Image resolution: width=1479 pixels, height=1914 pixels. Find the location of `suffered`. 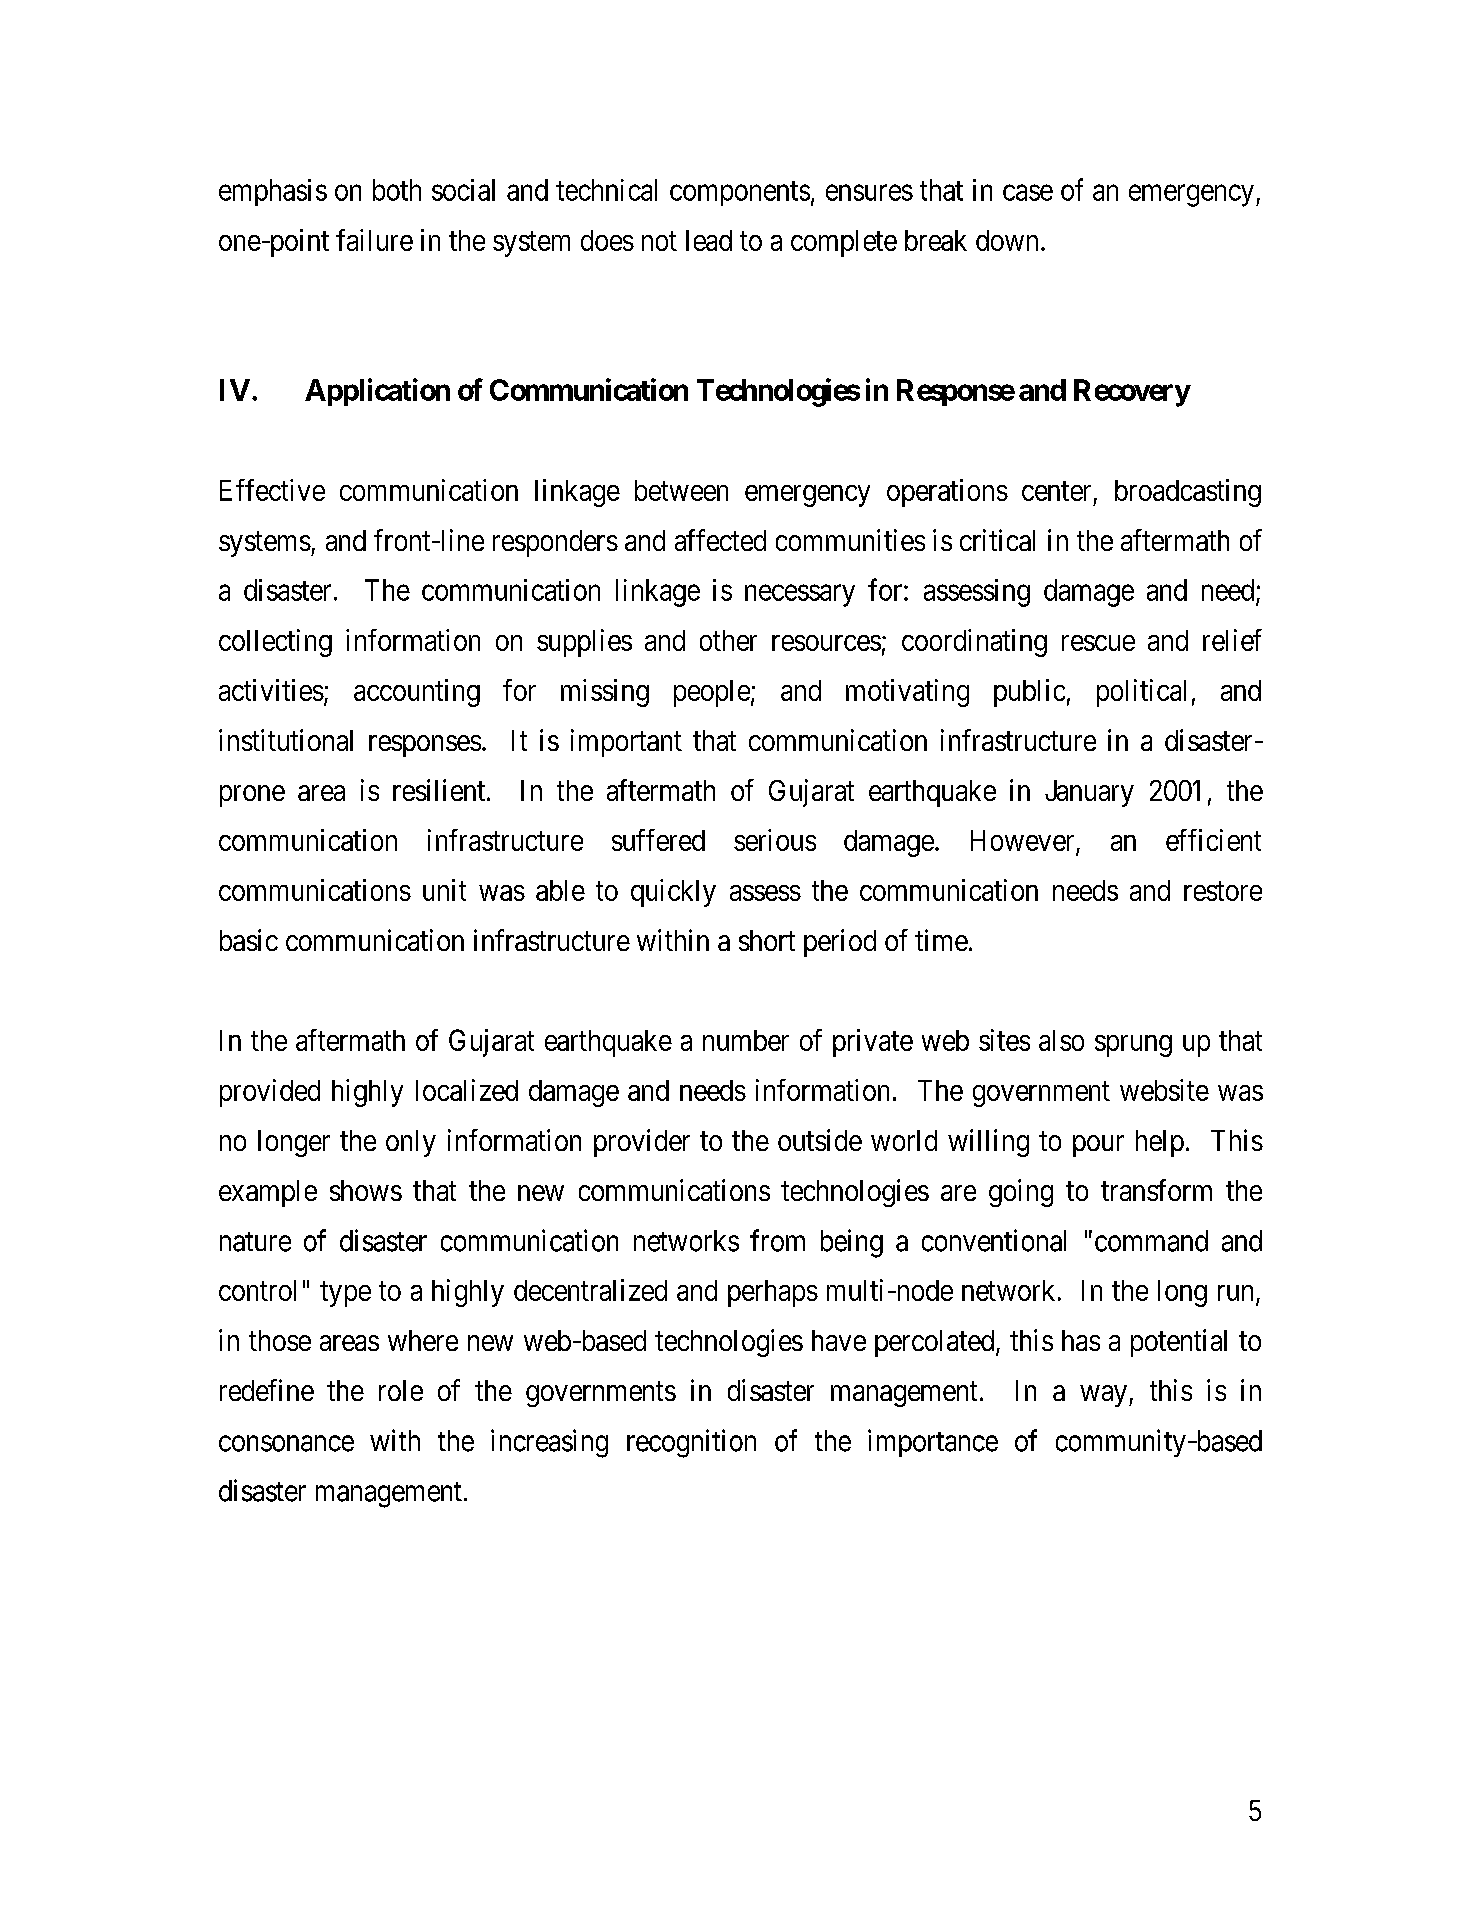

suffered is located at coordinates (658, 840).
